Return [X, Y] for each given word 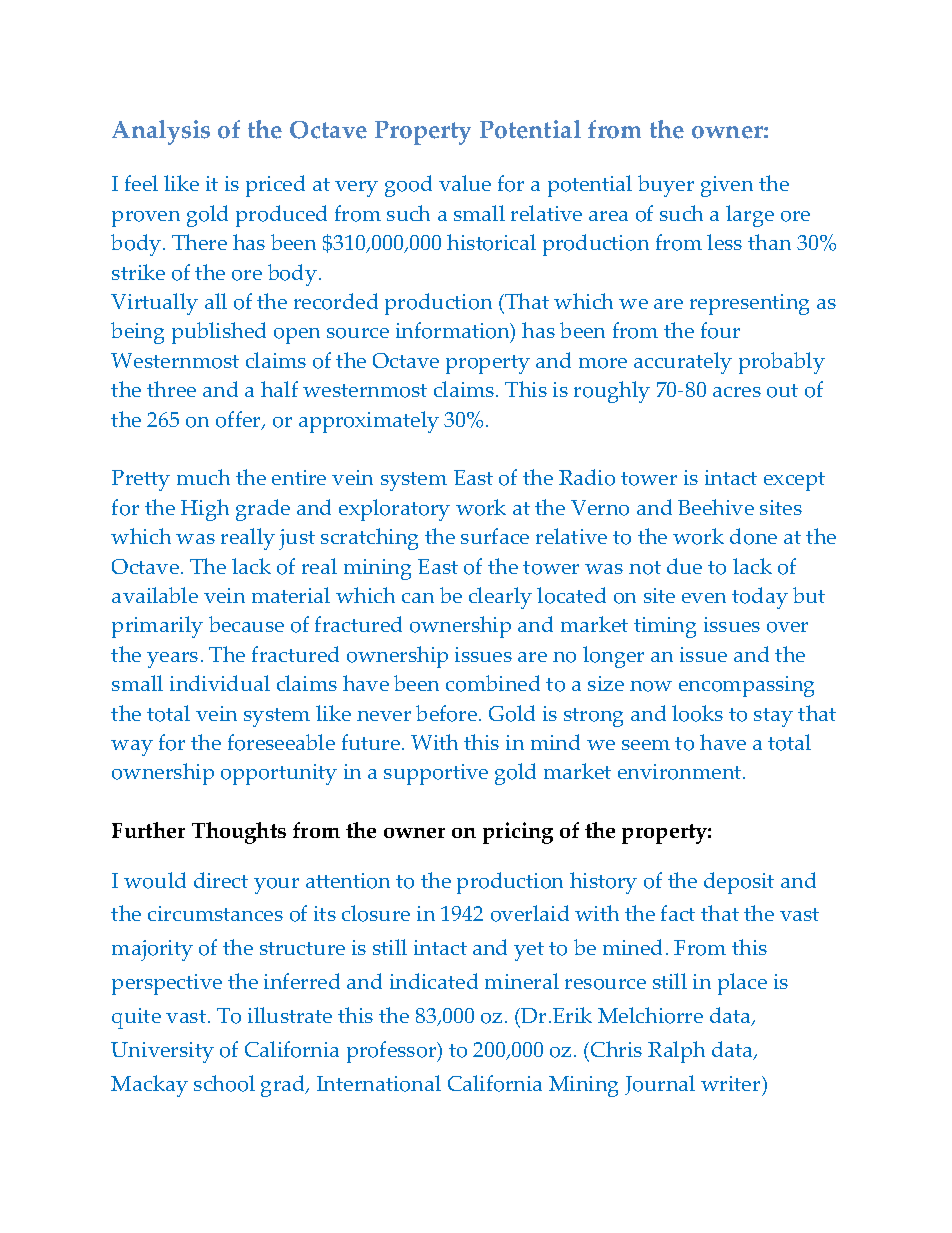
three [171, 389]
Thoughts [239, 833]
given [727, 186]
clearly [500, 598]
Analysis [161, 132]
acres [737, 392]
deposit [739, 883]
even [704, 598]
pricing [518, 833]
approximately [369, 422]
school [224, 1083]
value [465, 183]
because [246, 624]
